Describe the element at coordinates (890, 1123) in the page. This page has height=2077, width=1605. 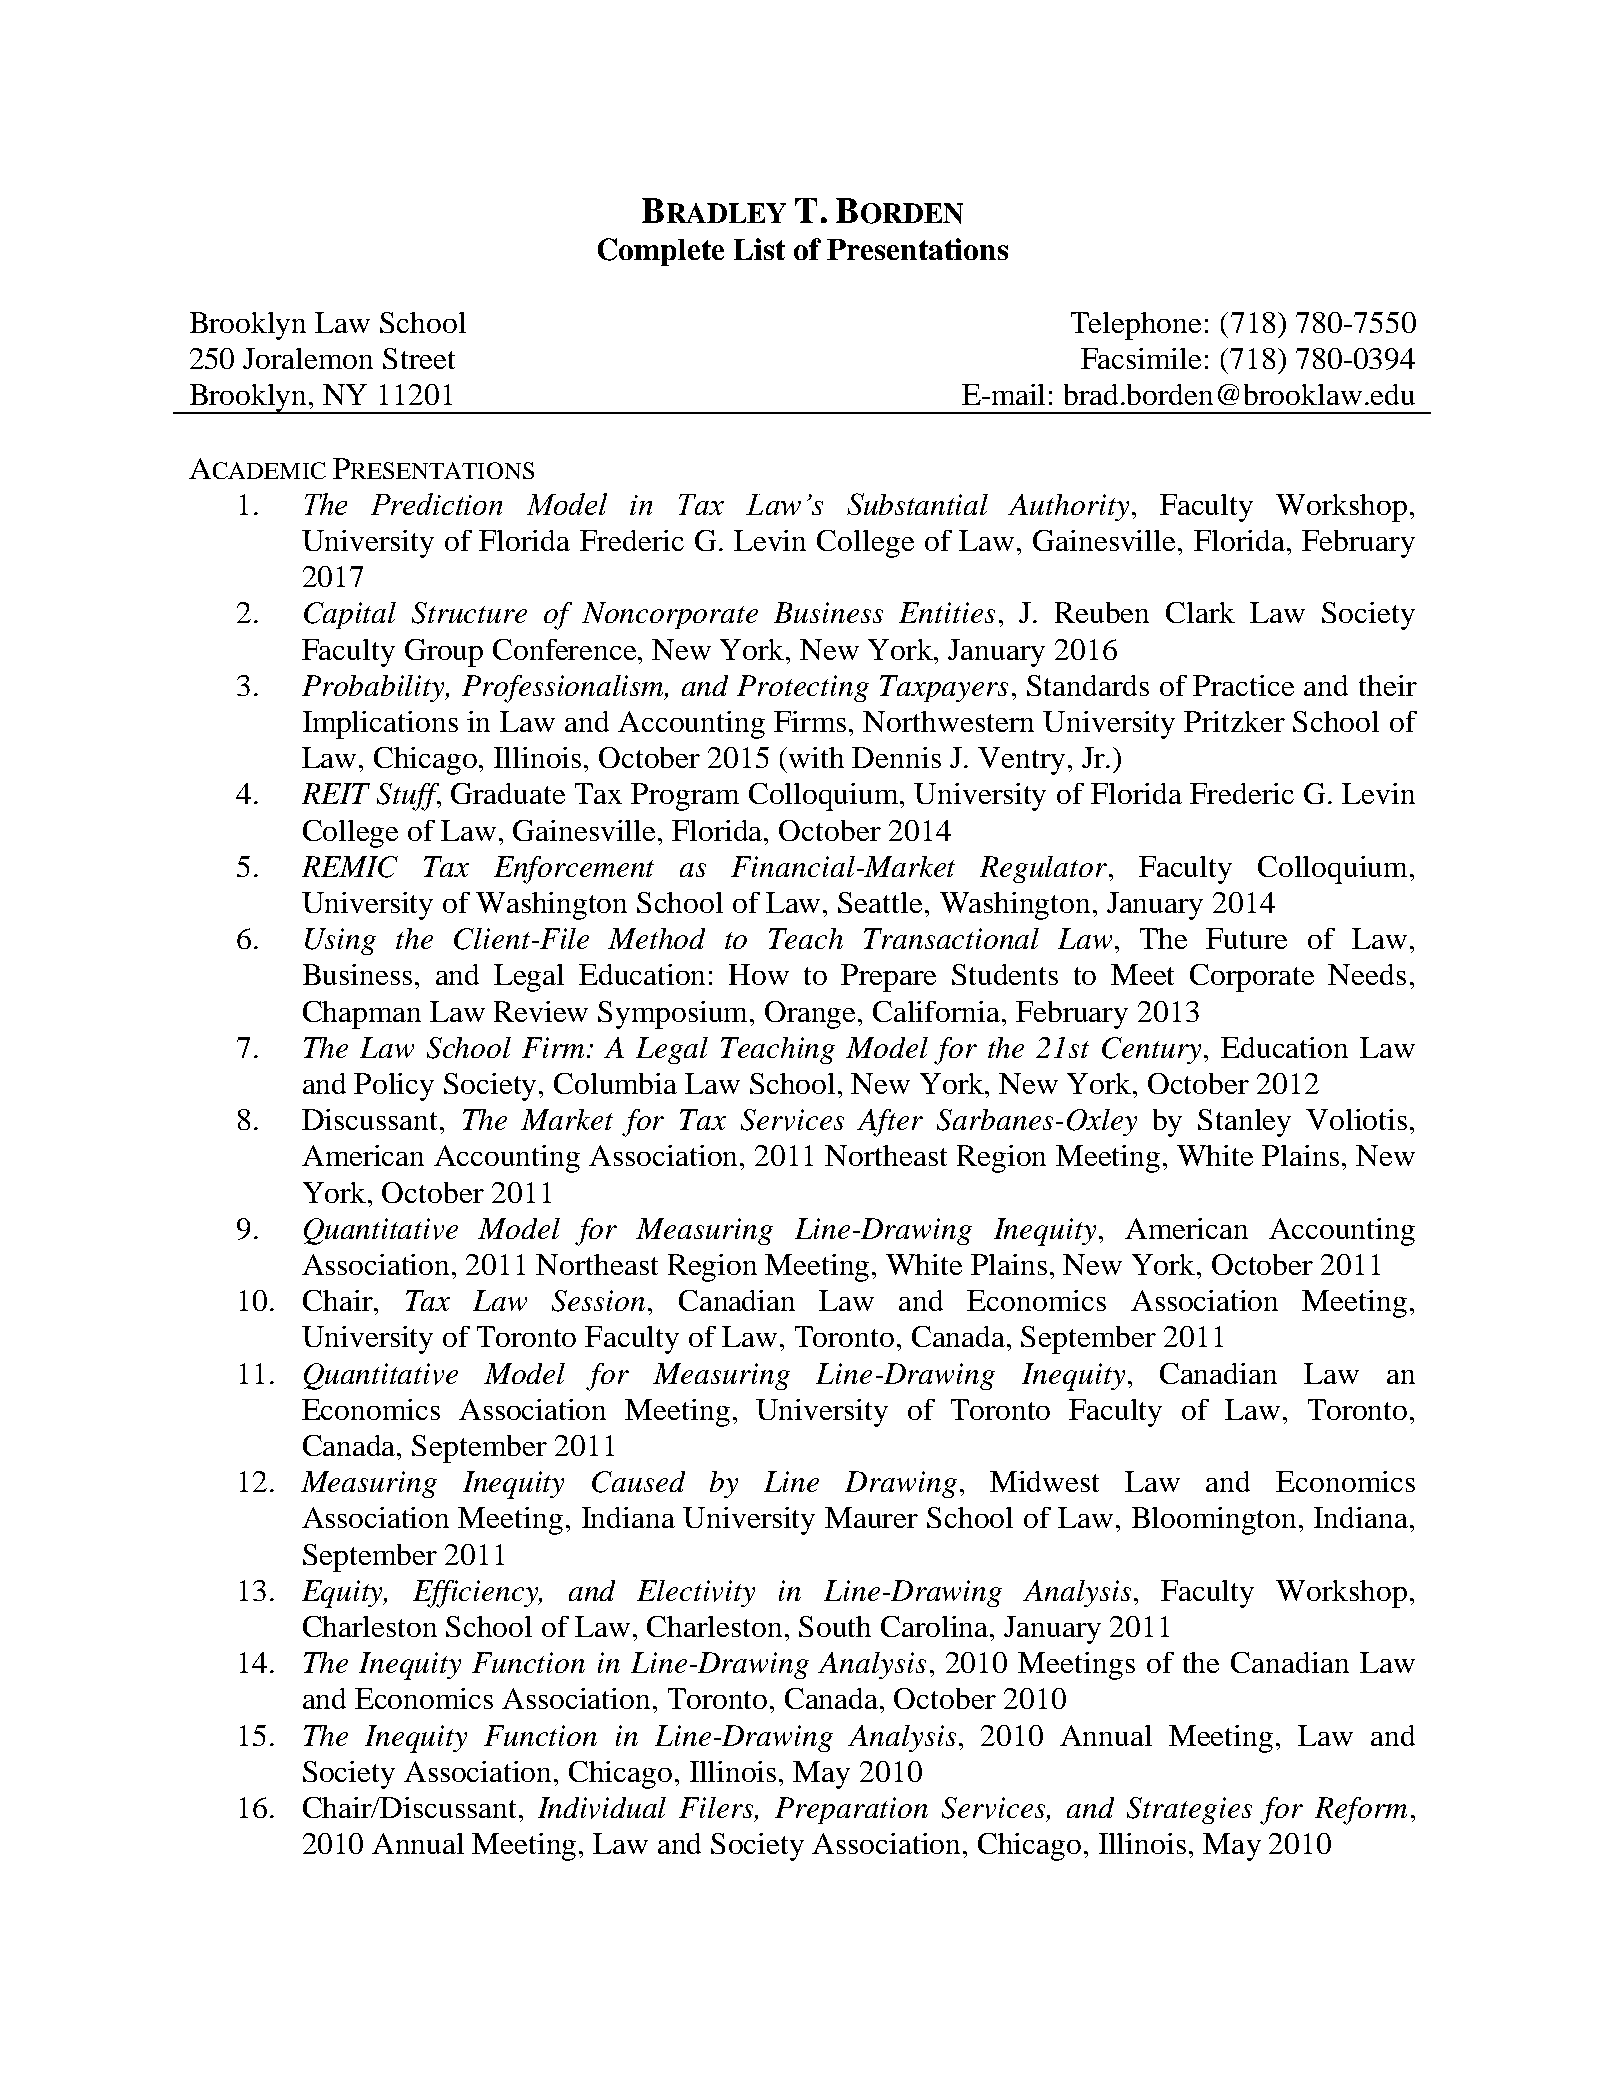
I see `After` at that location.
